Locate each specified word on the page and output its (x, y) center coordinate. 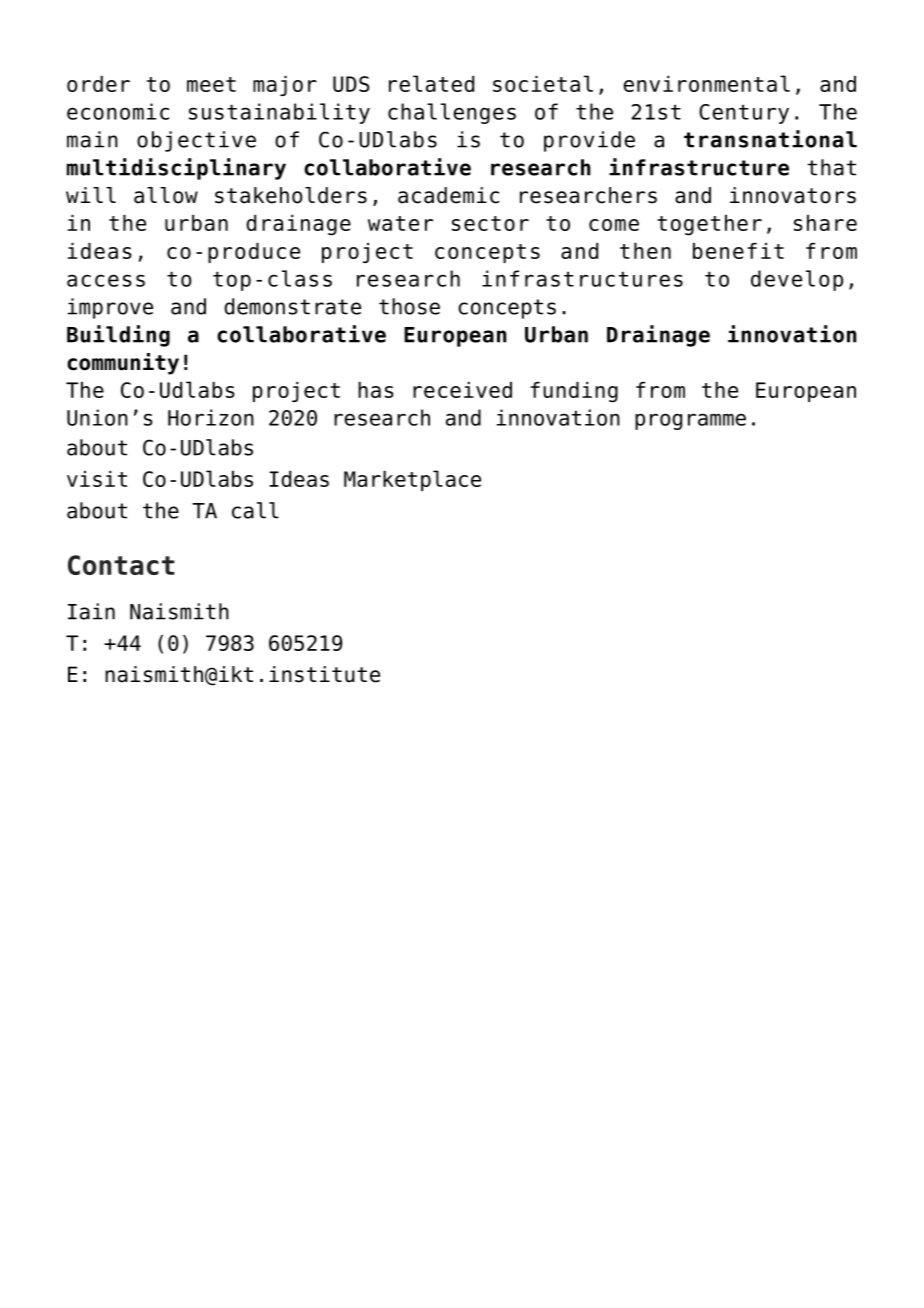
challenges (452, 113)
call (255, 510)
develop (797, 280)
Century (744, 114)
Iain (91, 611)
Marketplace (412, 480)
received (462, 390)
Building (118, 336)
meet (211, 84)
